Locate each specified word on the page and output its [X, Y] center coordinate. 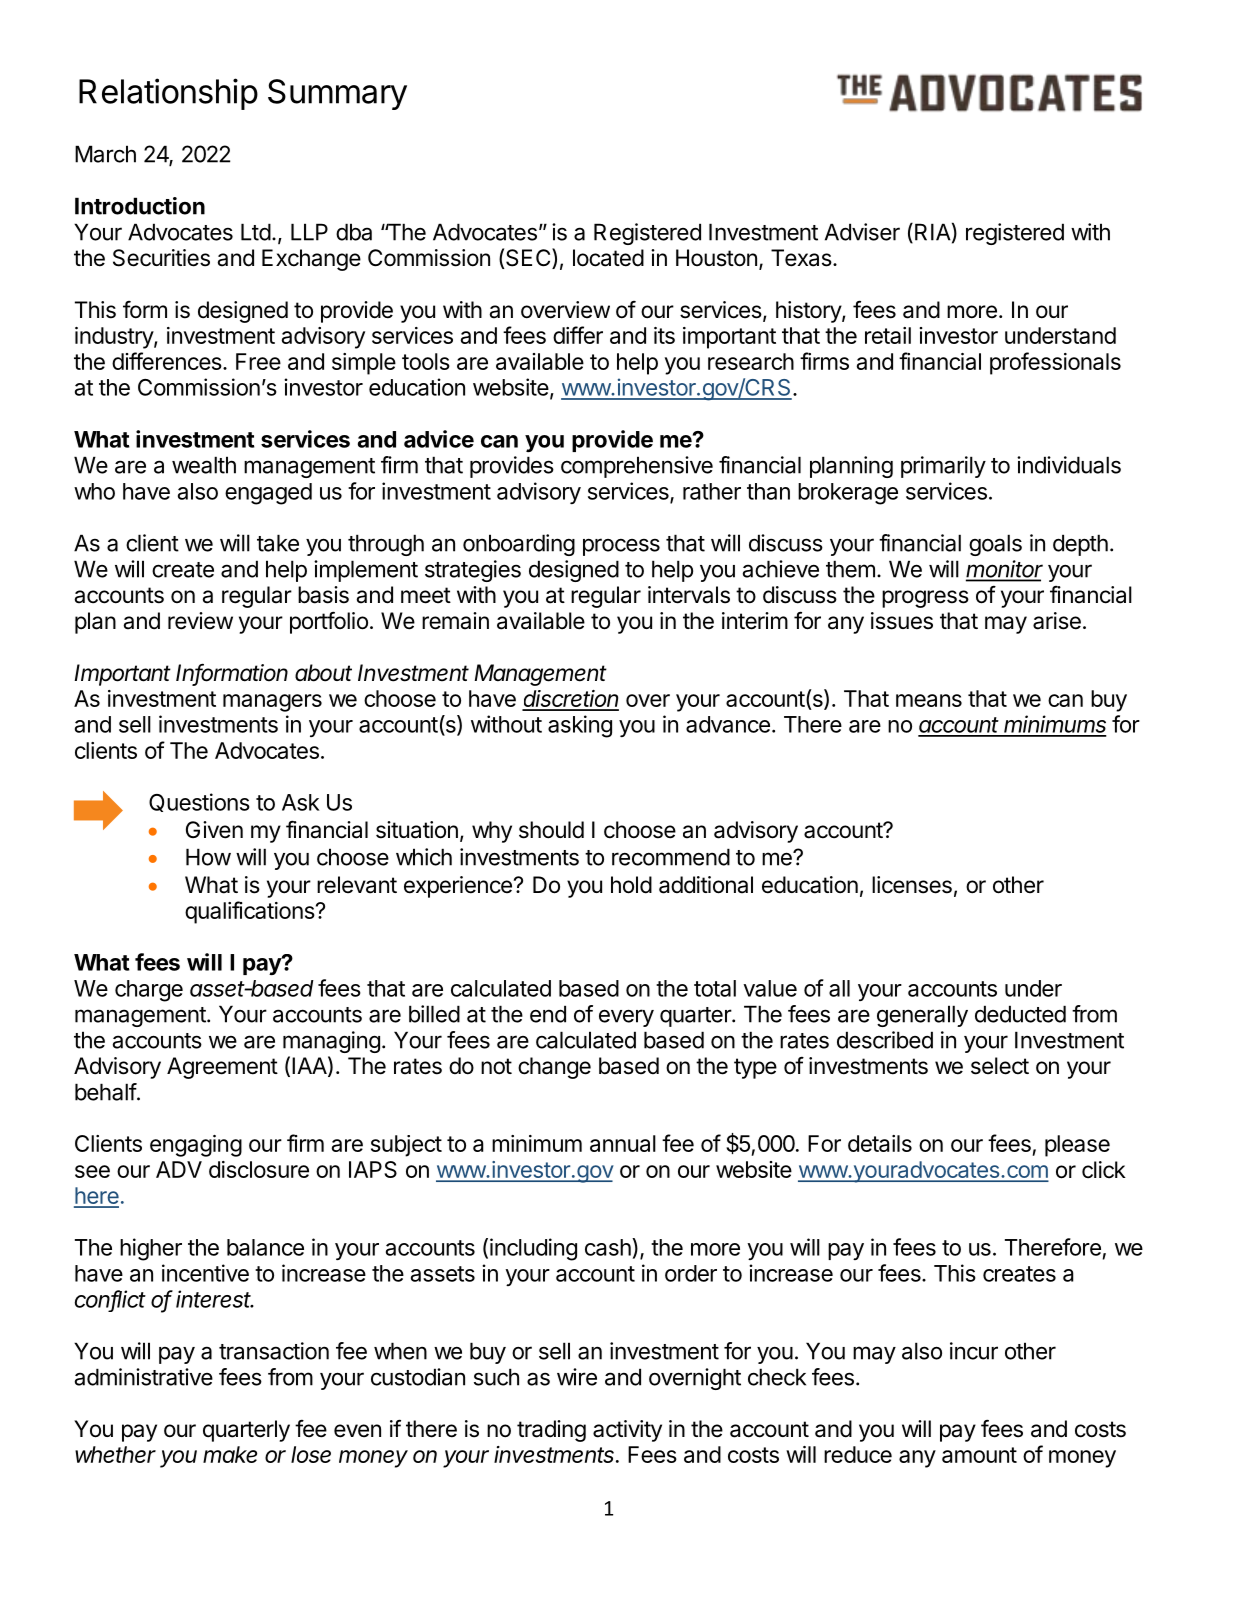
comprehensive [637, 467]
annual [623, 1143]
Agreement [222, 1068]
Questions [199, 802]
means [929, 700]
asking [580, 726]
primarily [943, 467]
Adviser [862, 232]
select [1000, 1066]
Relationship [168, 94]
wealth [204, 465]
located [608, 258]
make [230, 1454]
